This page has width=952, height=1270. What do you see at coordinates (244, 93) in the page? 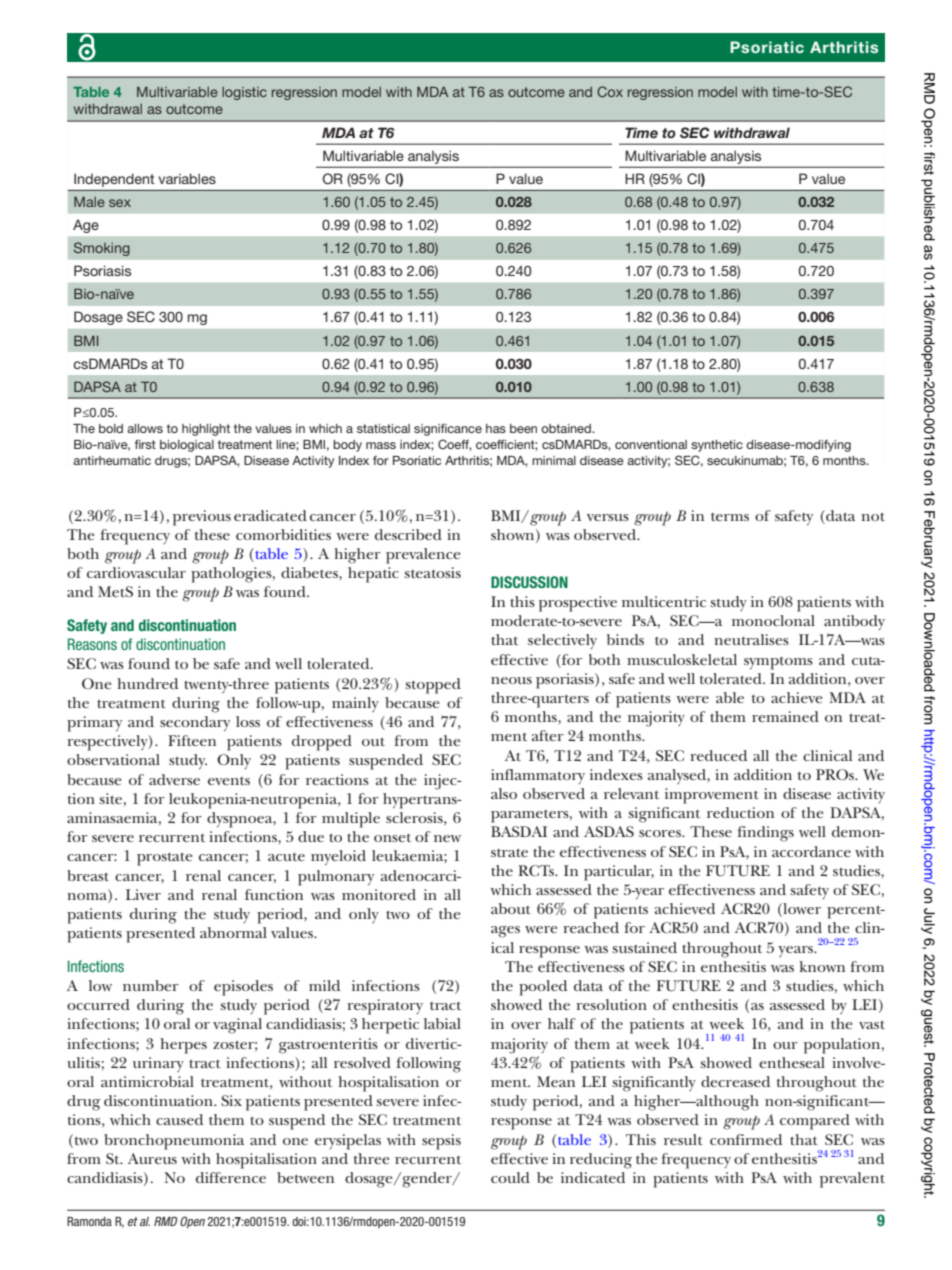
I see `logistic` at bounding box center [244, 93].
